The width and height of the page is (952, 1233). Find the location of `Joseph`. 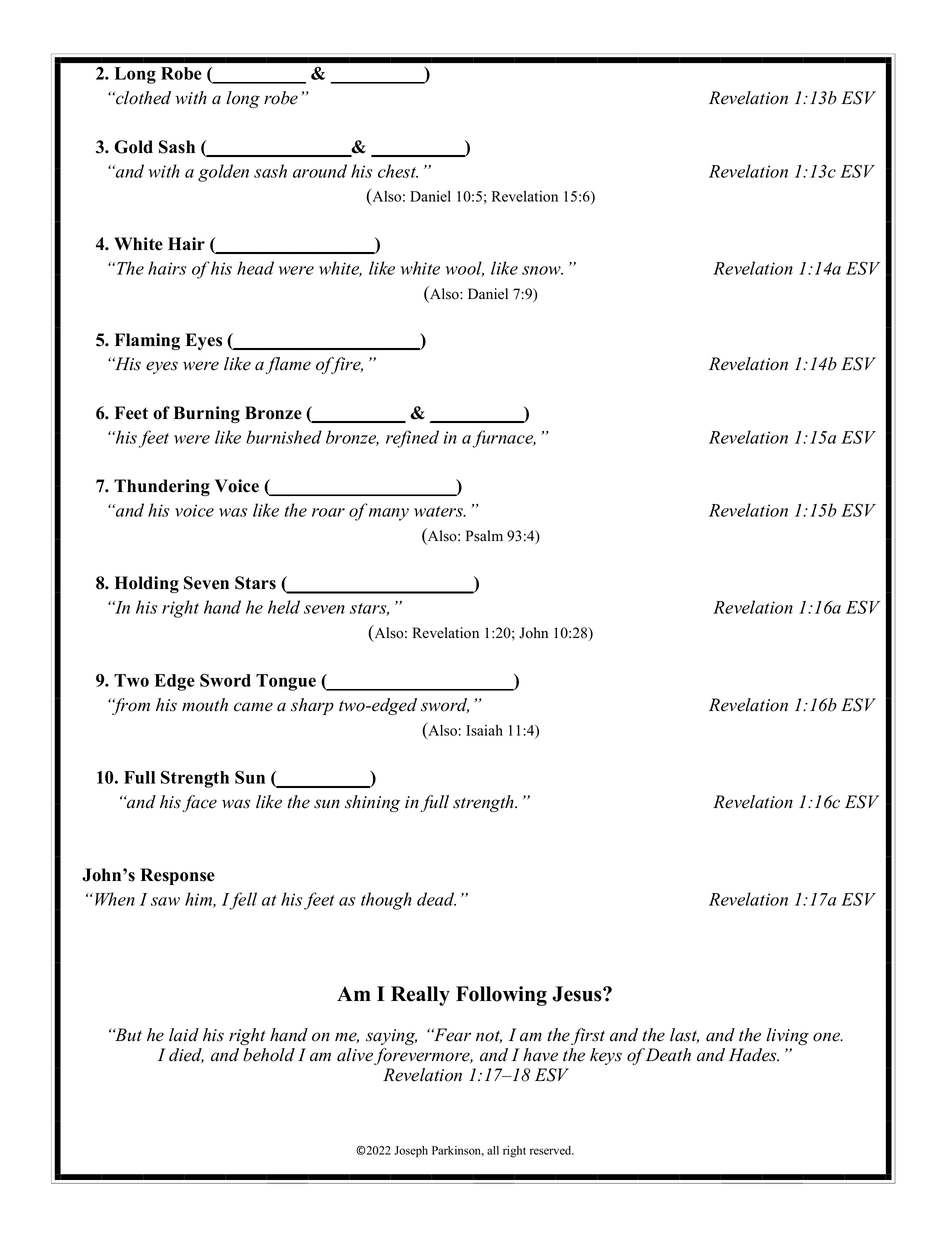

Joseph is located at coordinates (411, 1152).
